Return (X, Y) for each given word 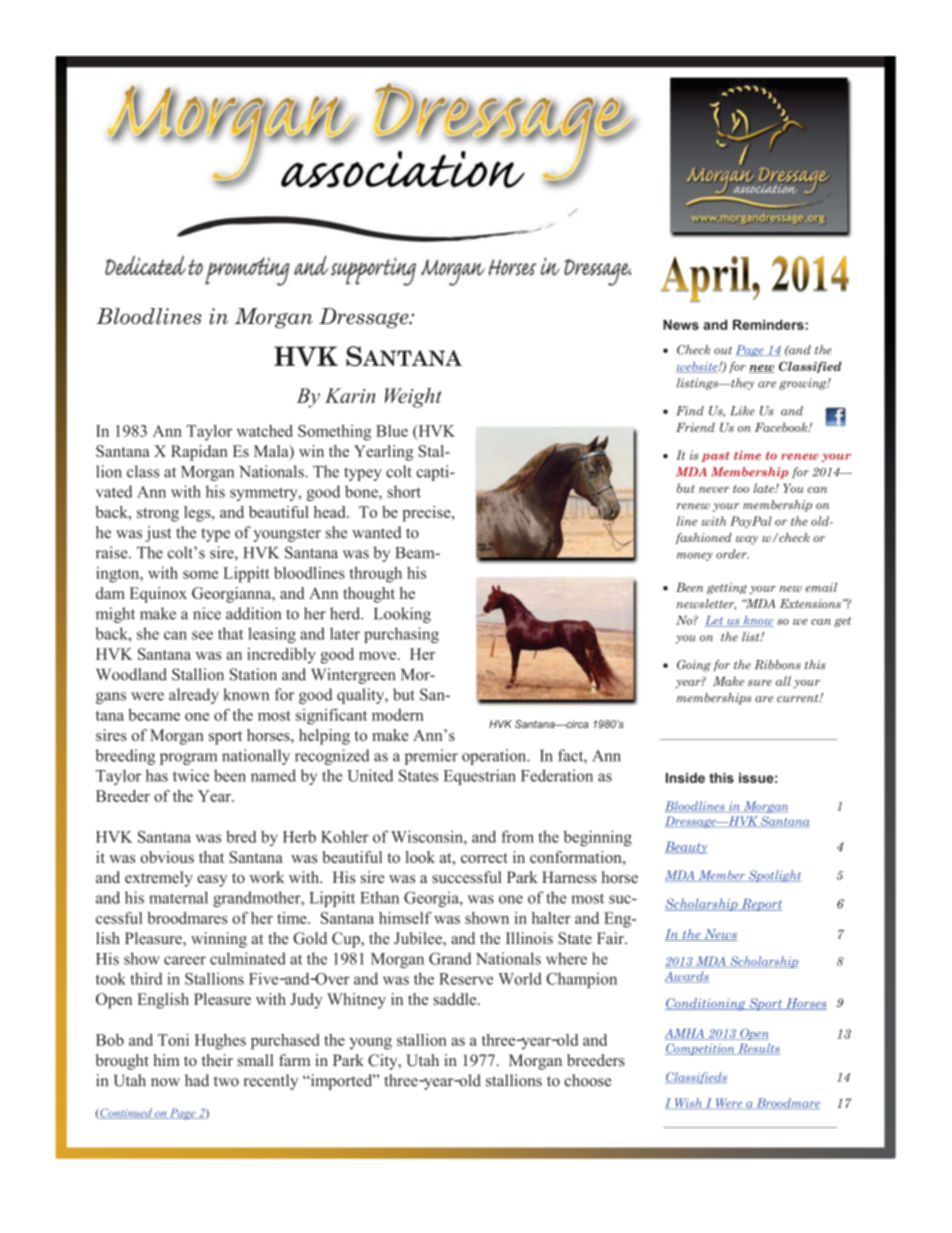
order (732, 554)
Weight (413, 398)
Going (694, 666)
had (197, 1080)
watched (265, 430)
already (194, 696)
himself (405, 918)
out (723, 350)
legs (198, 514)
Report (760, 905)
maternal (178, 897)
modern (398, 715)
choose (587, 1080)
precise (427, 514)
